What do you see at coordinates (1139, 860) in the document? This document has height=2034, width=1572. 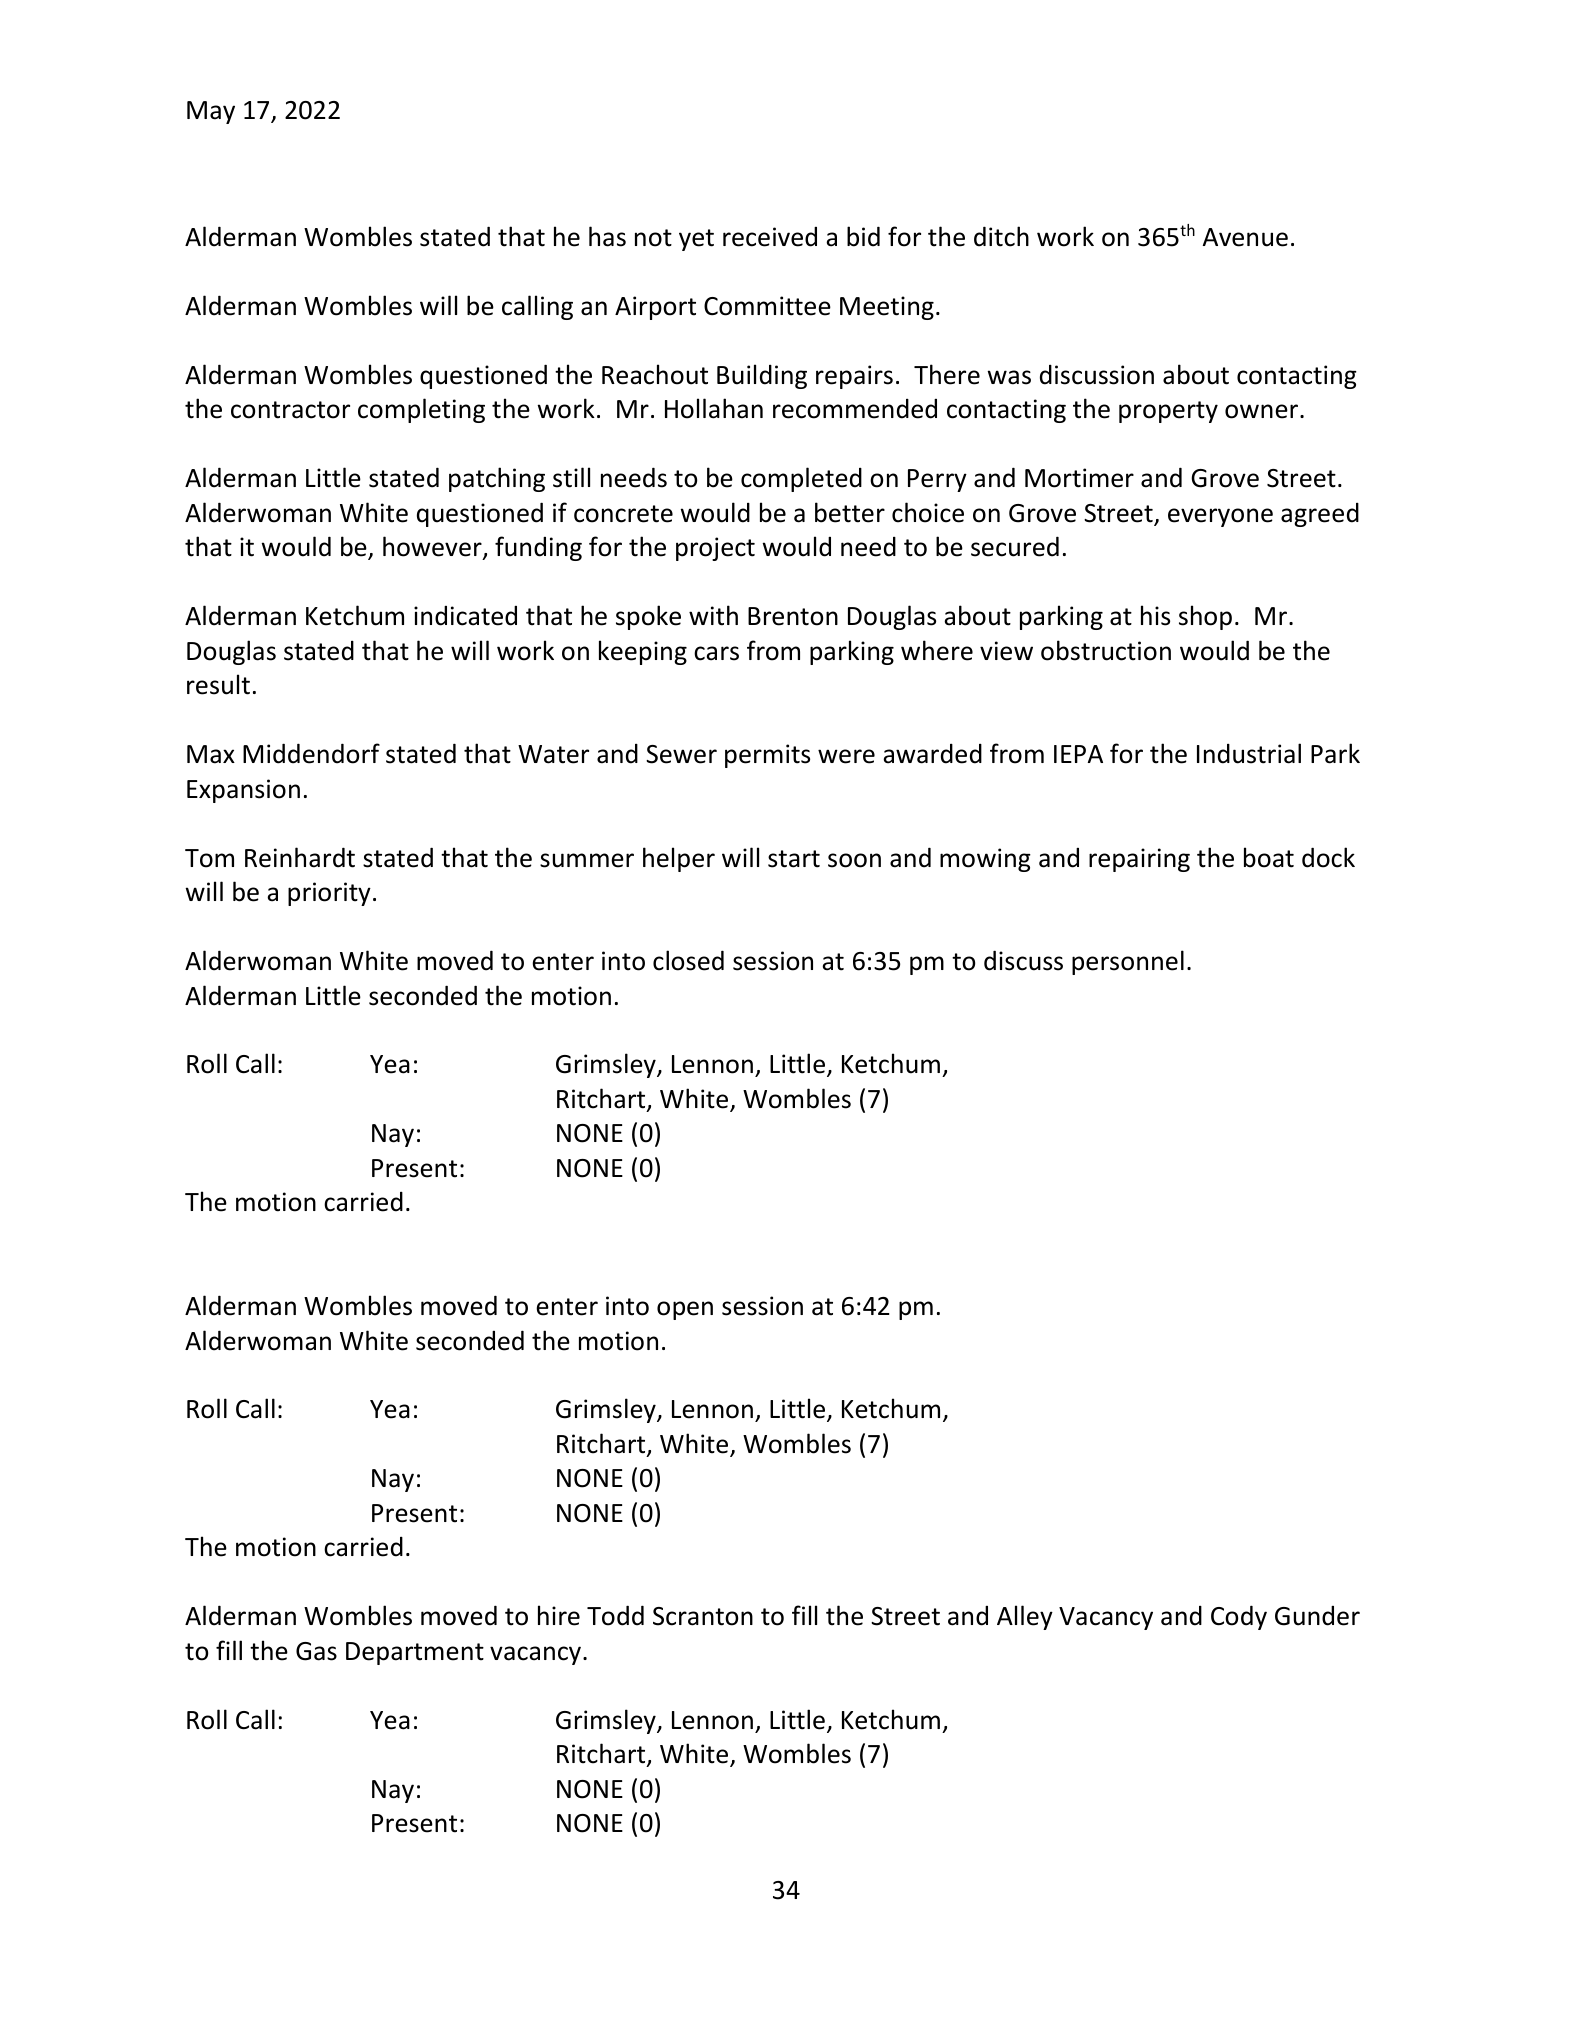 I see `repairing` at bounding box center [1139, 860].
